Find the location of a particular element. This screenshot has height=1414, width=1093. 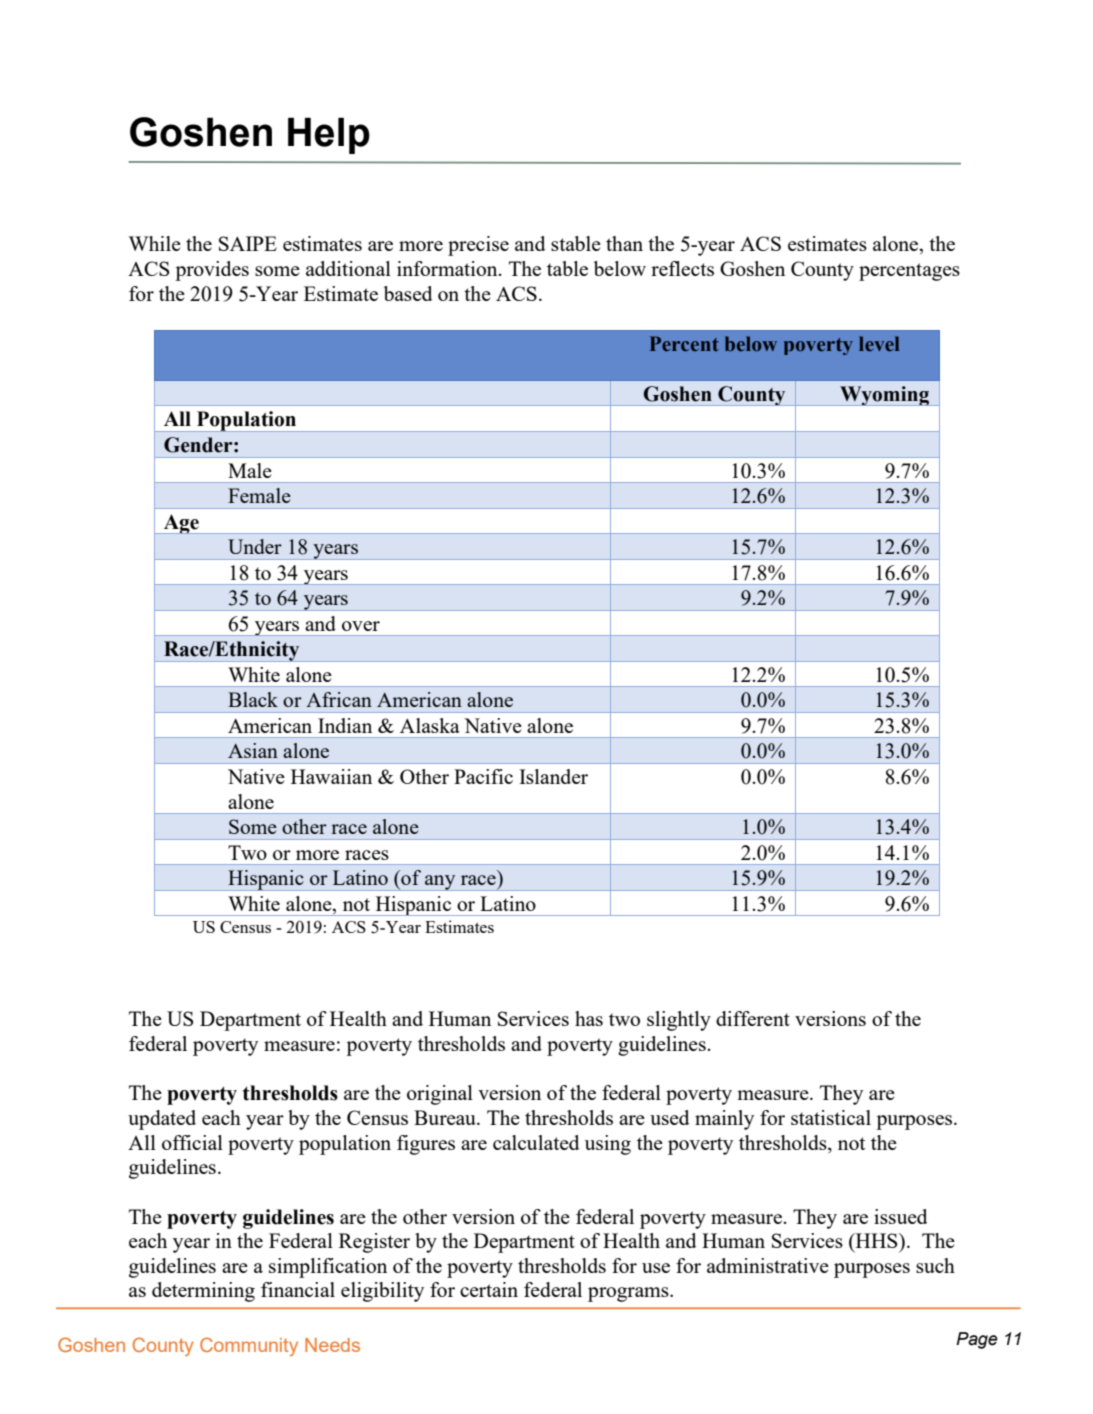

level is located at coordinates (879, 343).
